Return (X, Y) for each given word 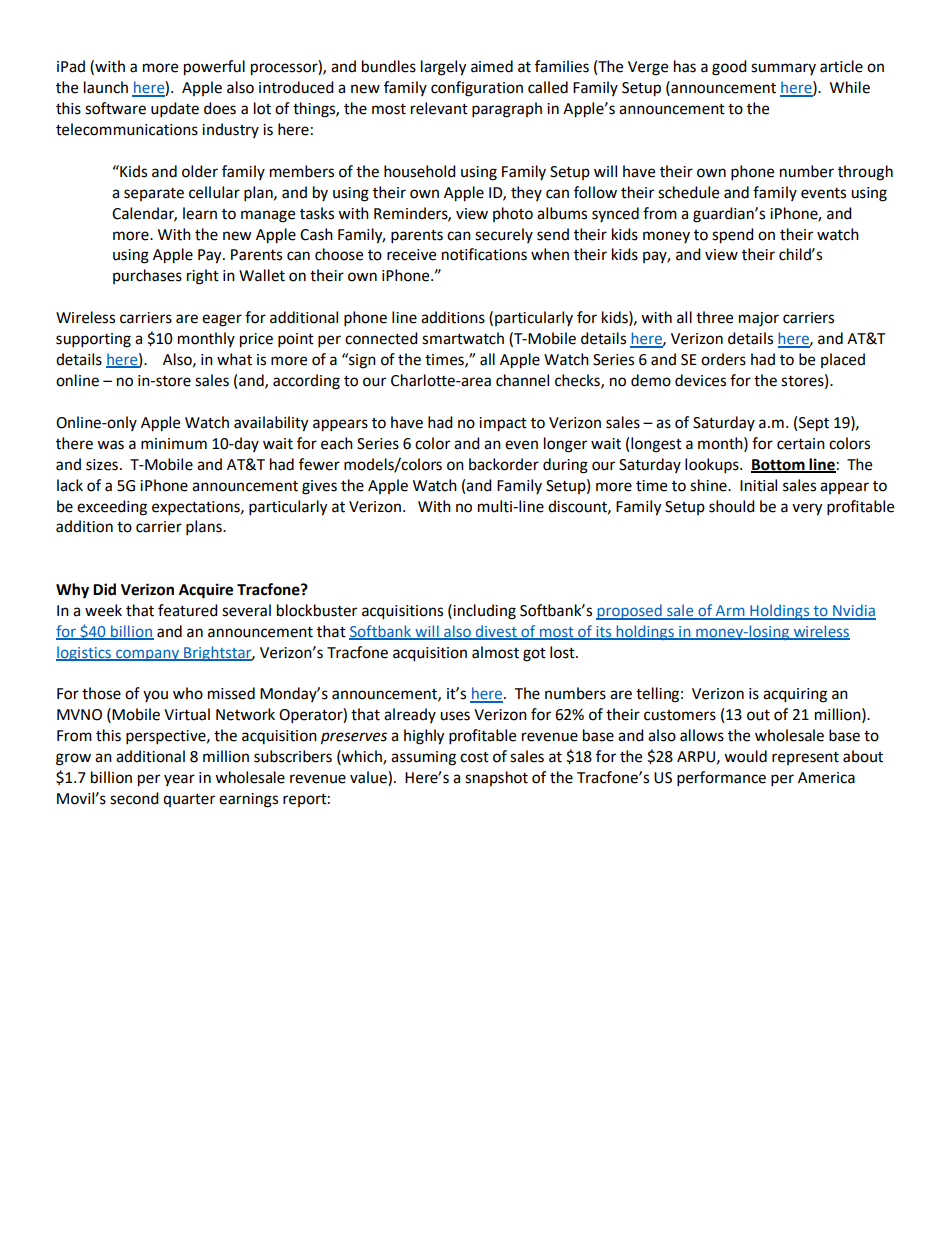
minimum (174, 444)
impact (503, 424)
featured (188, 610)
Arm (730, 612)
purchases (147, 276)
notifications (484, 254)
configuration (477, 89)
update (175, 110)
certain (801, 444)
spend (733, 236)
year (179, 780)
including (483, 612)
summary (783, 69)
